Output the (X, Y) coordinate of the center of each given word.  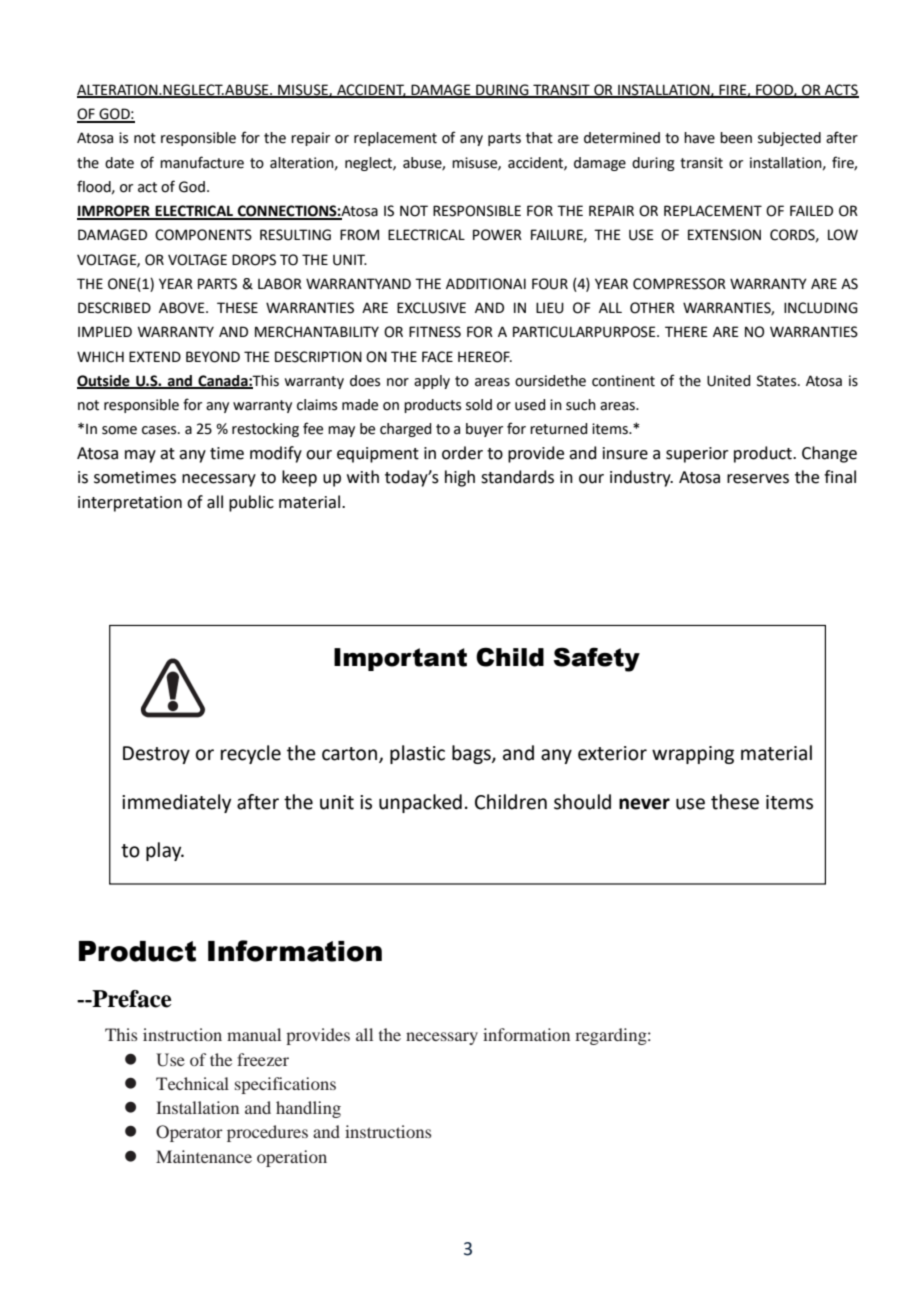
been (736, 138)
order (462, 453)
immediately (176, 803)
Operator (189, 1133)
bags (472, 754)
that (539, 138)
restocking (265, 430)
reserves (758, 479)
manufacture (202, 162)
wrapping (693, 755)
